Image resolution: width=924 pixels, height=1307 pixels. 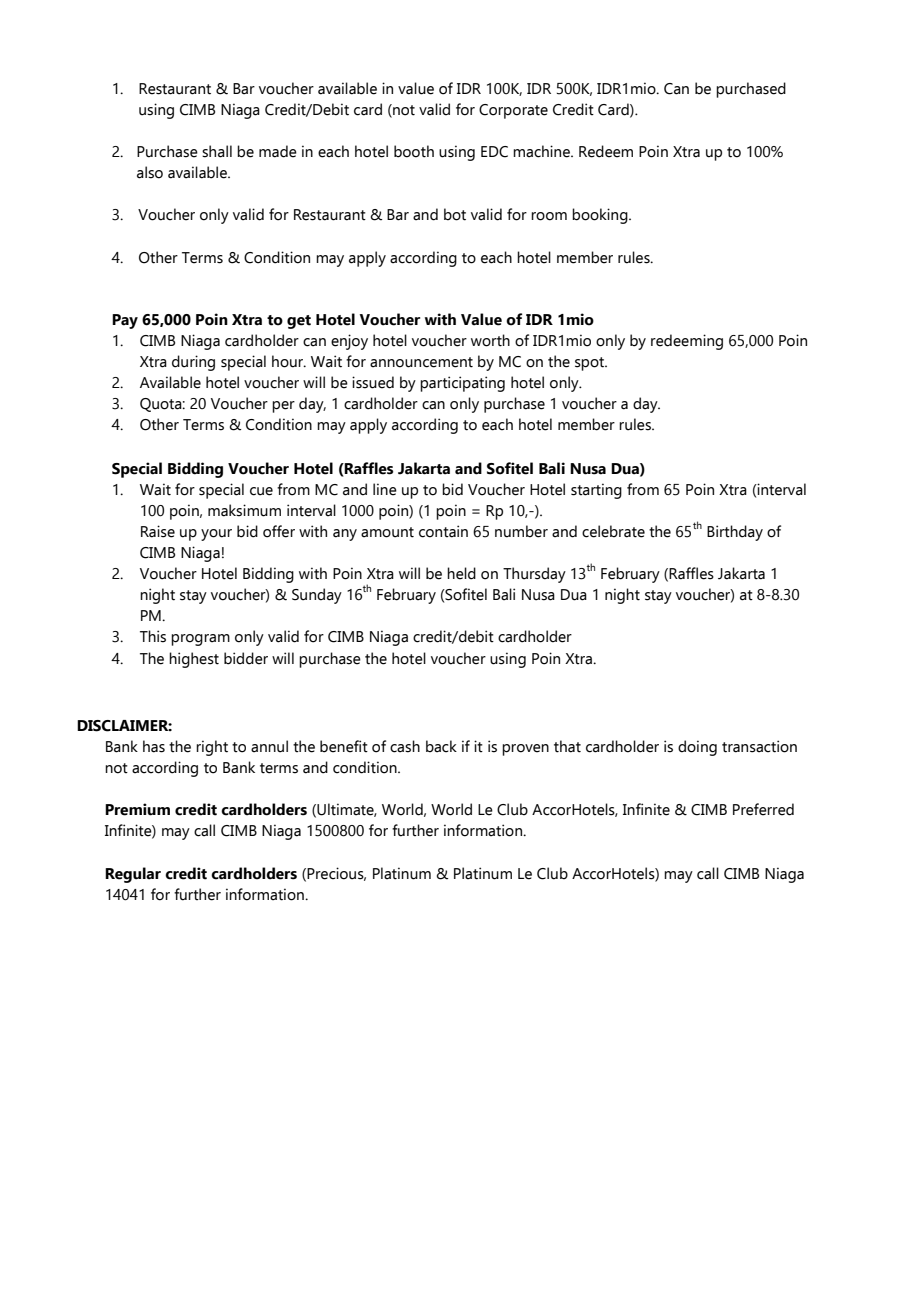 I want to click on during, so click(x=193, y=363).
